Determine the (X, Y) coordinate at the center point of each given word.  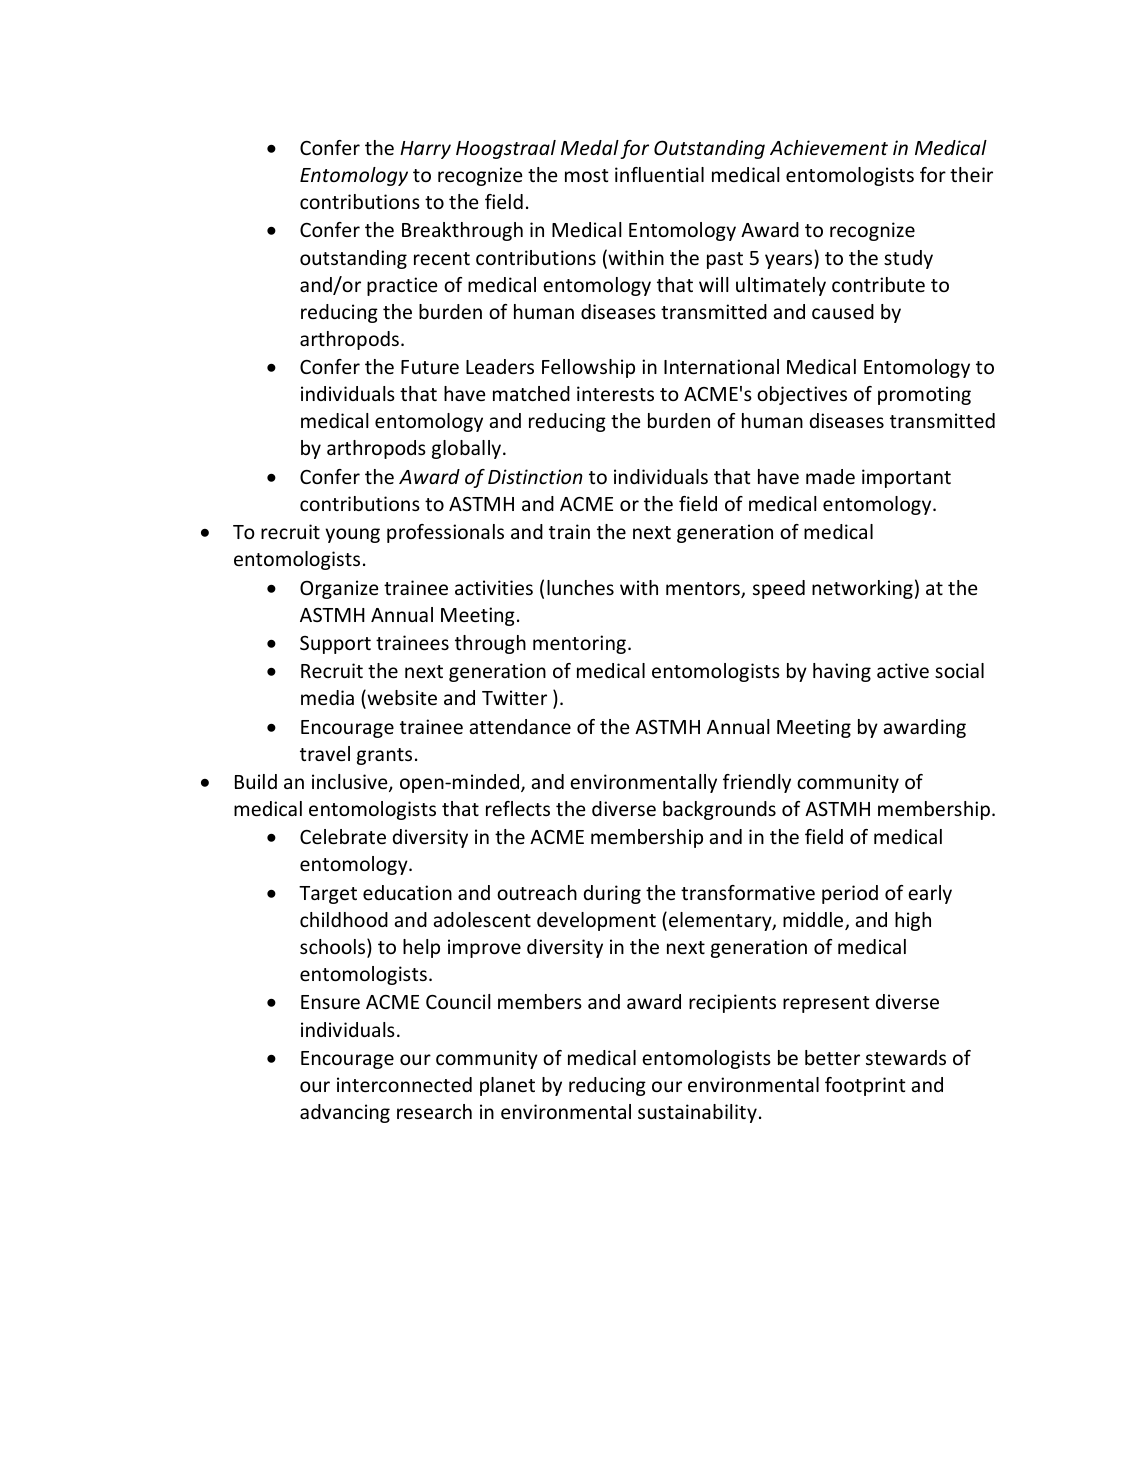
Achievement (829, 147)
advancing (345, 1113)
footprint (865, 1086)
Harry (425, 150)
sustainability (697, 1113)
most (587, 175)
